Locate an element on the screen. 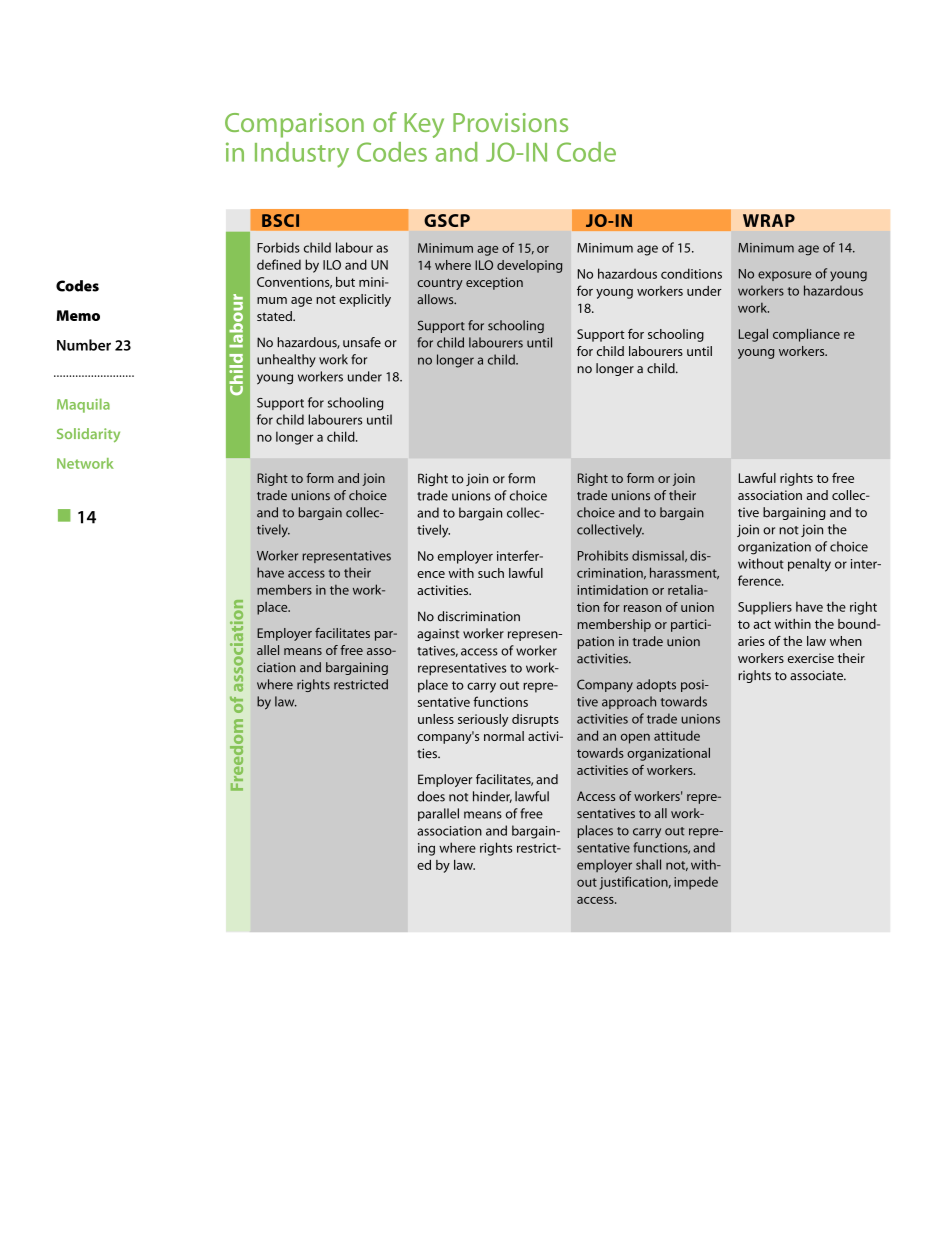  Solidarity is located at coordinates (88, 435).
